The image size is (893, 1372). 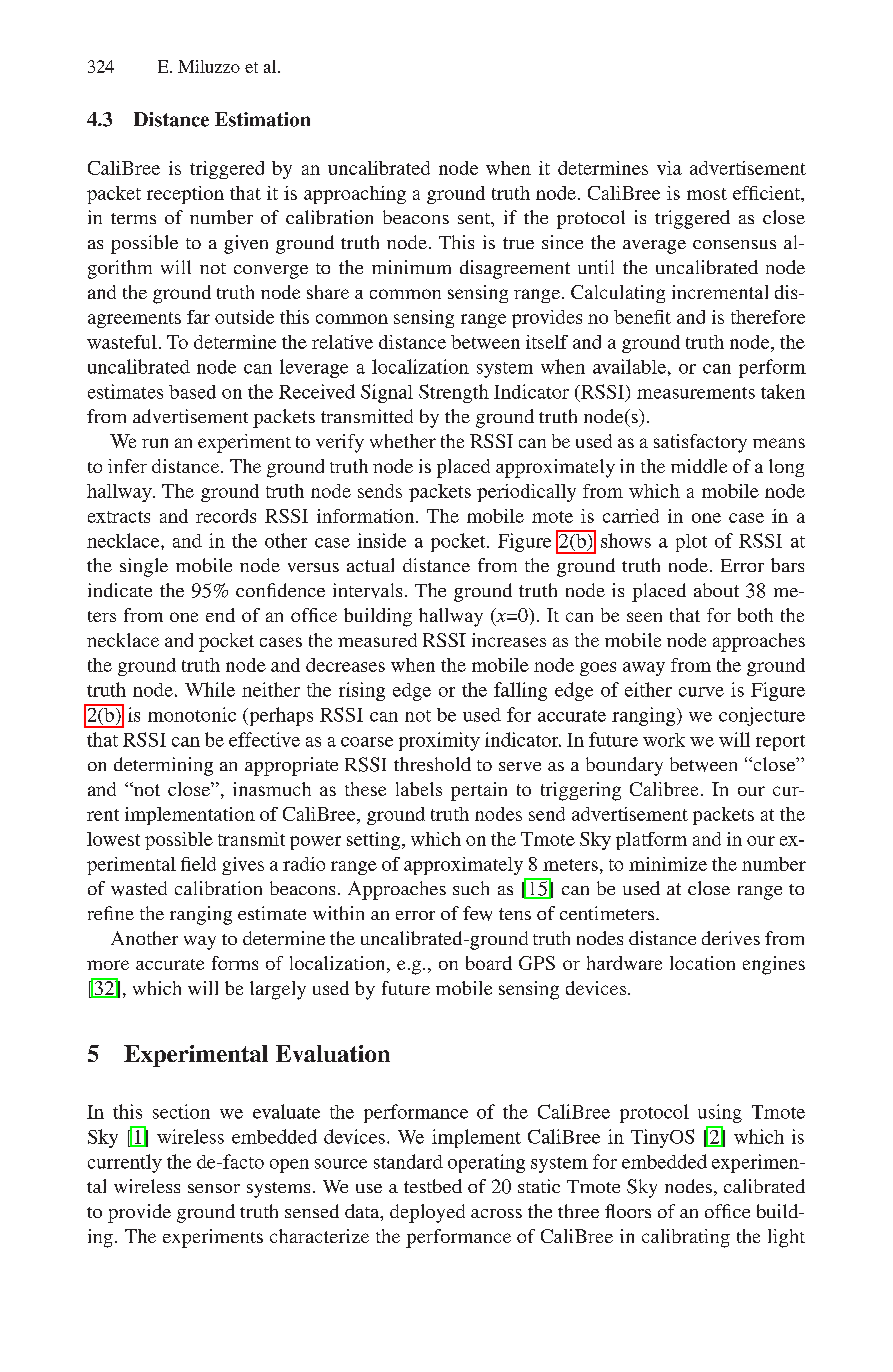 What do you see at coordinates (185, 195) in the image?
I see `reception` at bounding box center [185, 195].
